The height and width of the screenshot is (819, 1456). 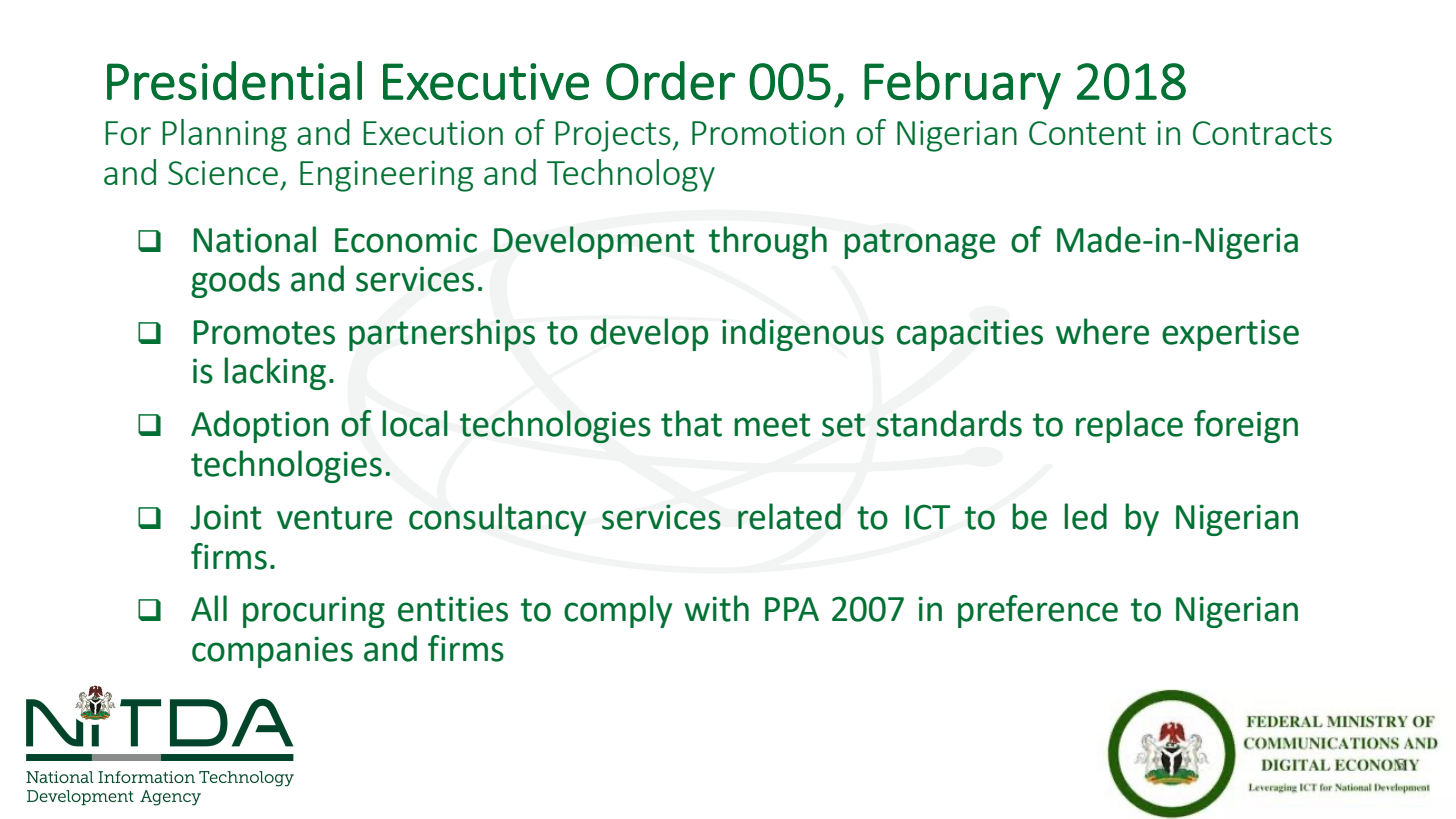 I want to click on Presidential, so click(x=234, y=80).
